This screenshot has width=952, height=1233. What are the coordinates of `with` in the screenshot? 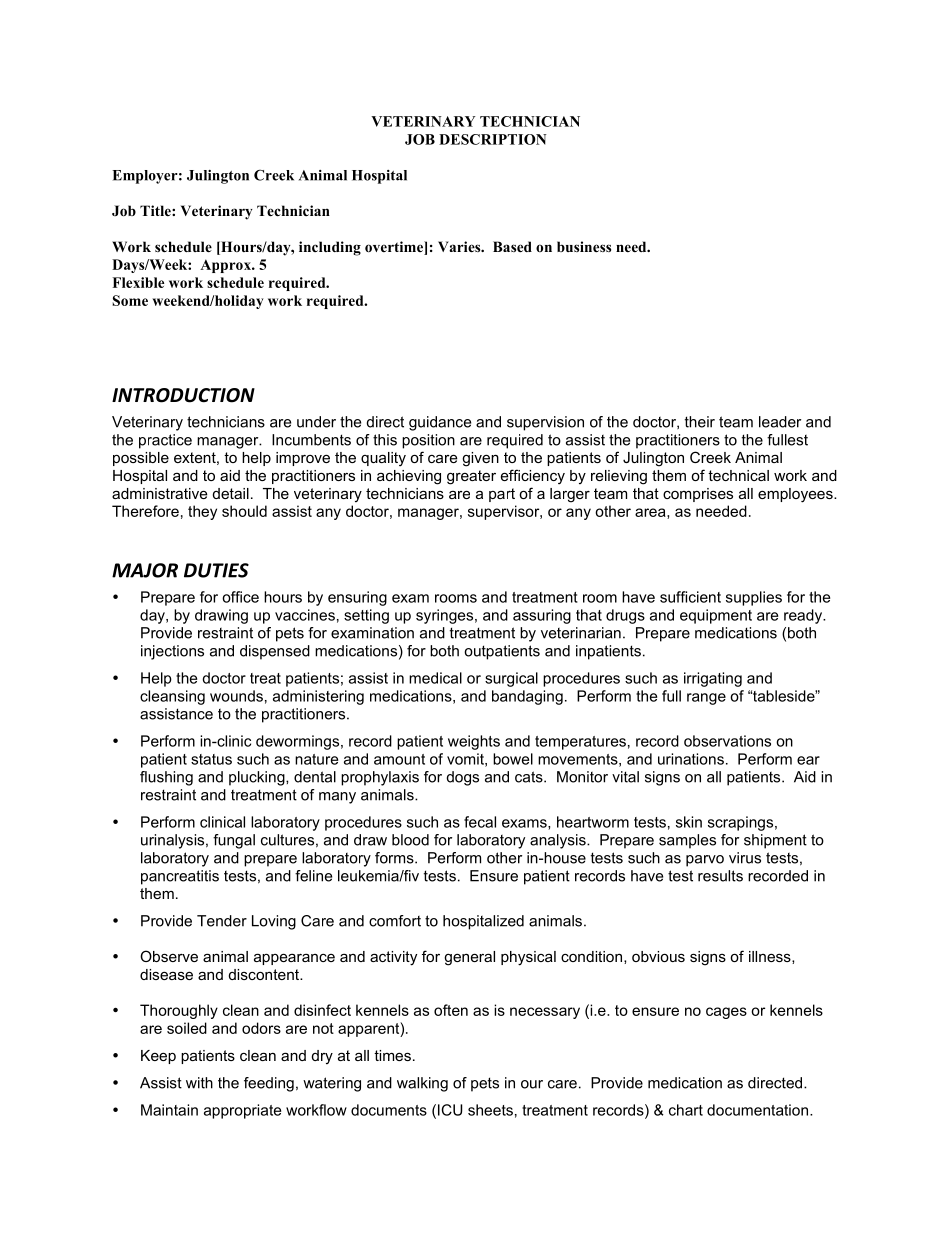 It's located at (199, 1083).
